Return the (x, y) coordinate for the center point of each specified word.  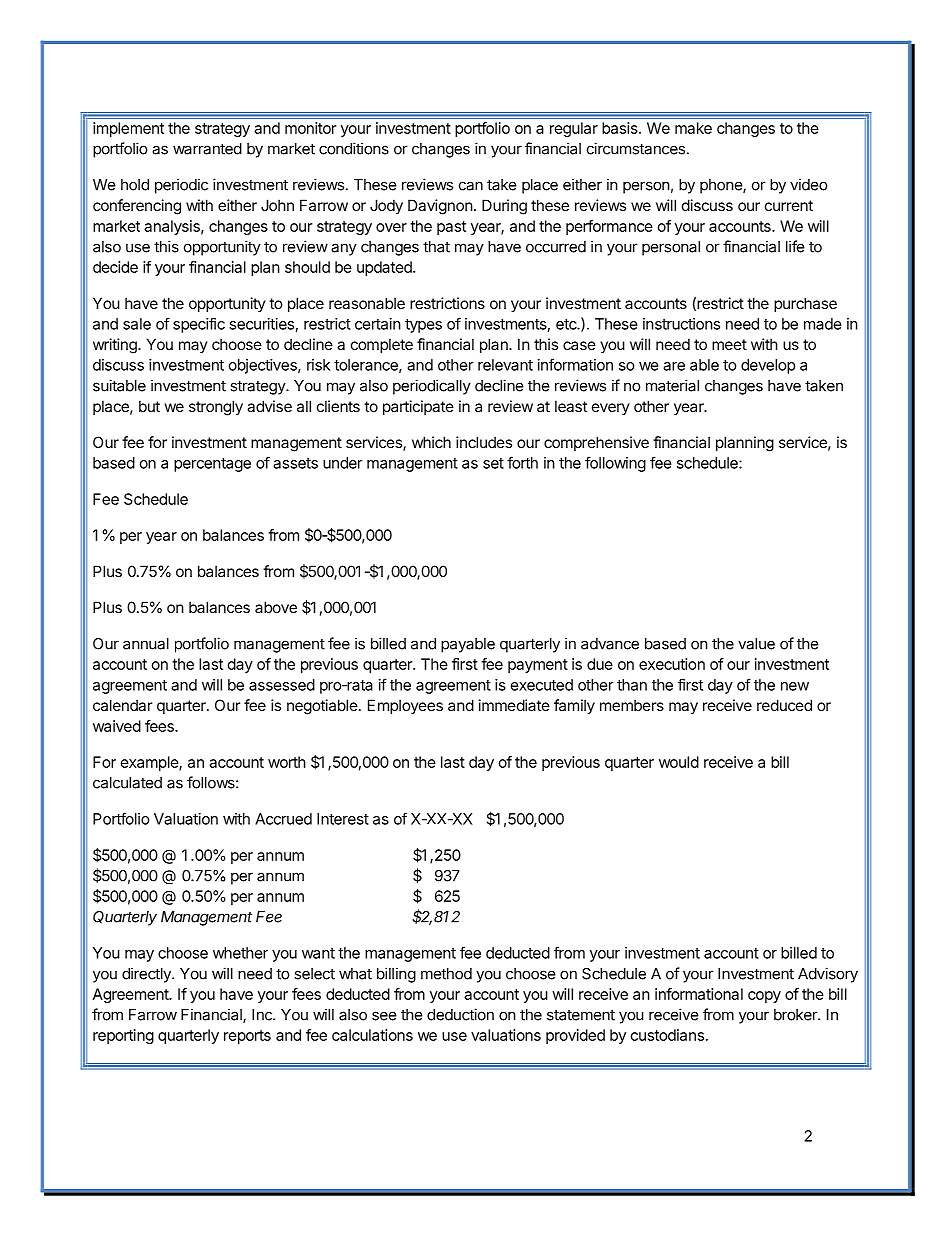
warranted (207, 149)
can (471, 186)
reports (247, 1037)
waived (117, 726)
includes (484, 442)
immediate (514, 705)
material (672, 385)
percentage (212, 465)
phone (722, 186)
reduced (784, 705)
